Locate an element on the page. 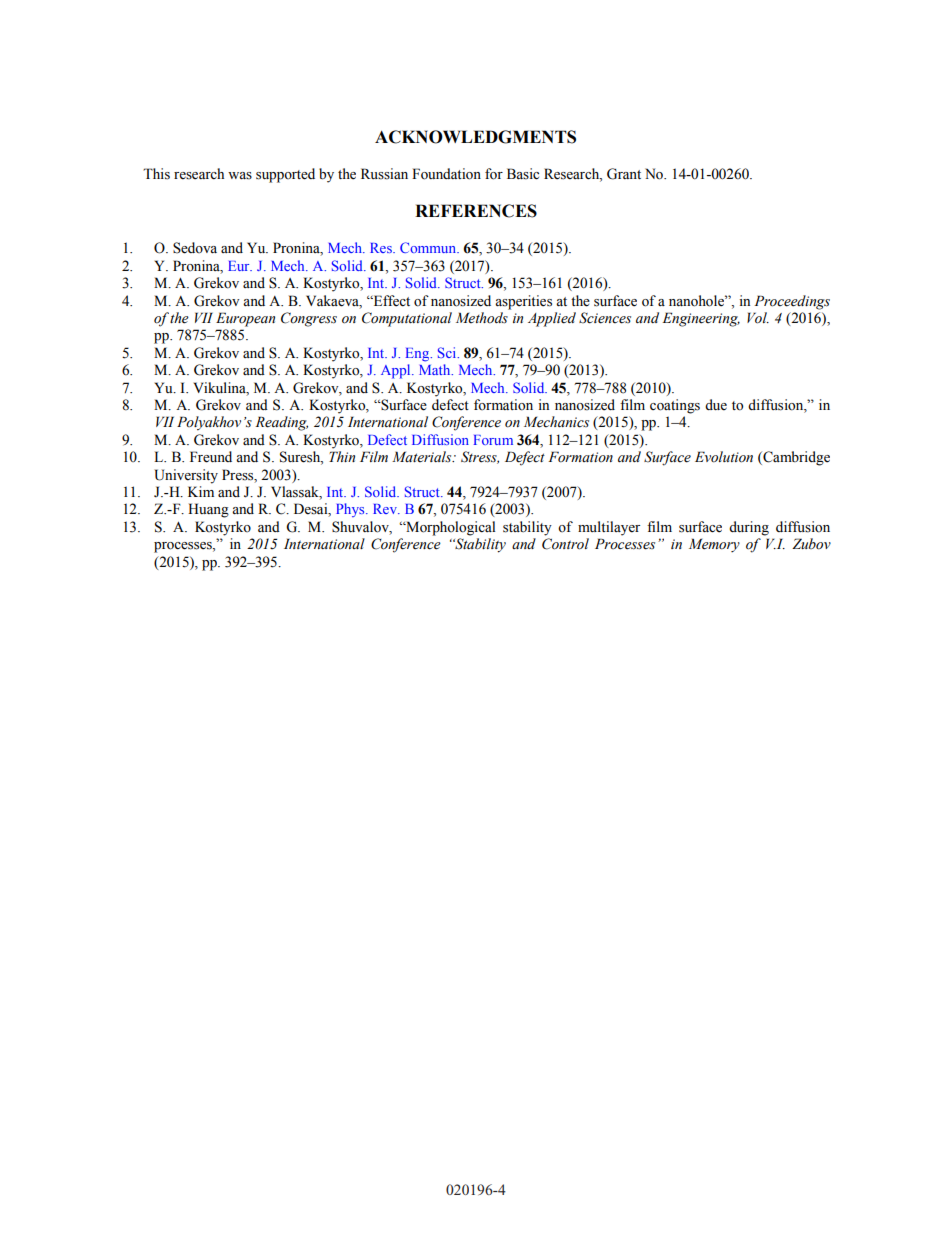  Grant is located at coordinates (624, 174).
